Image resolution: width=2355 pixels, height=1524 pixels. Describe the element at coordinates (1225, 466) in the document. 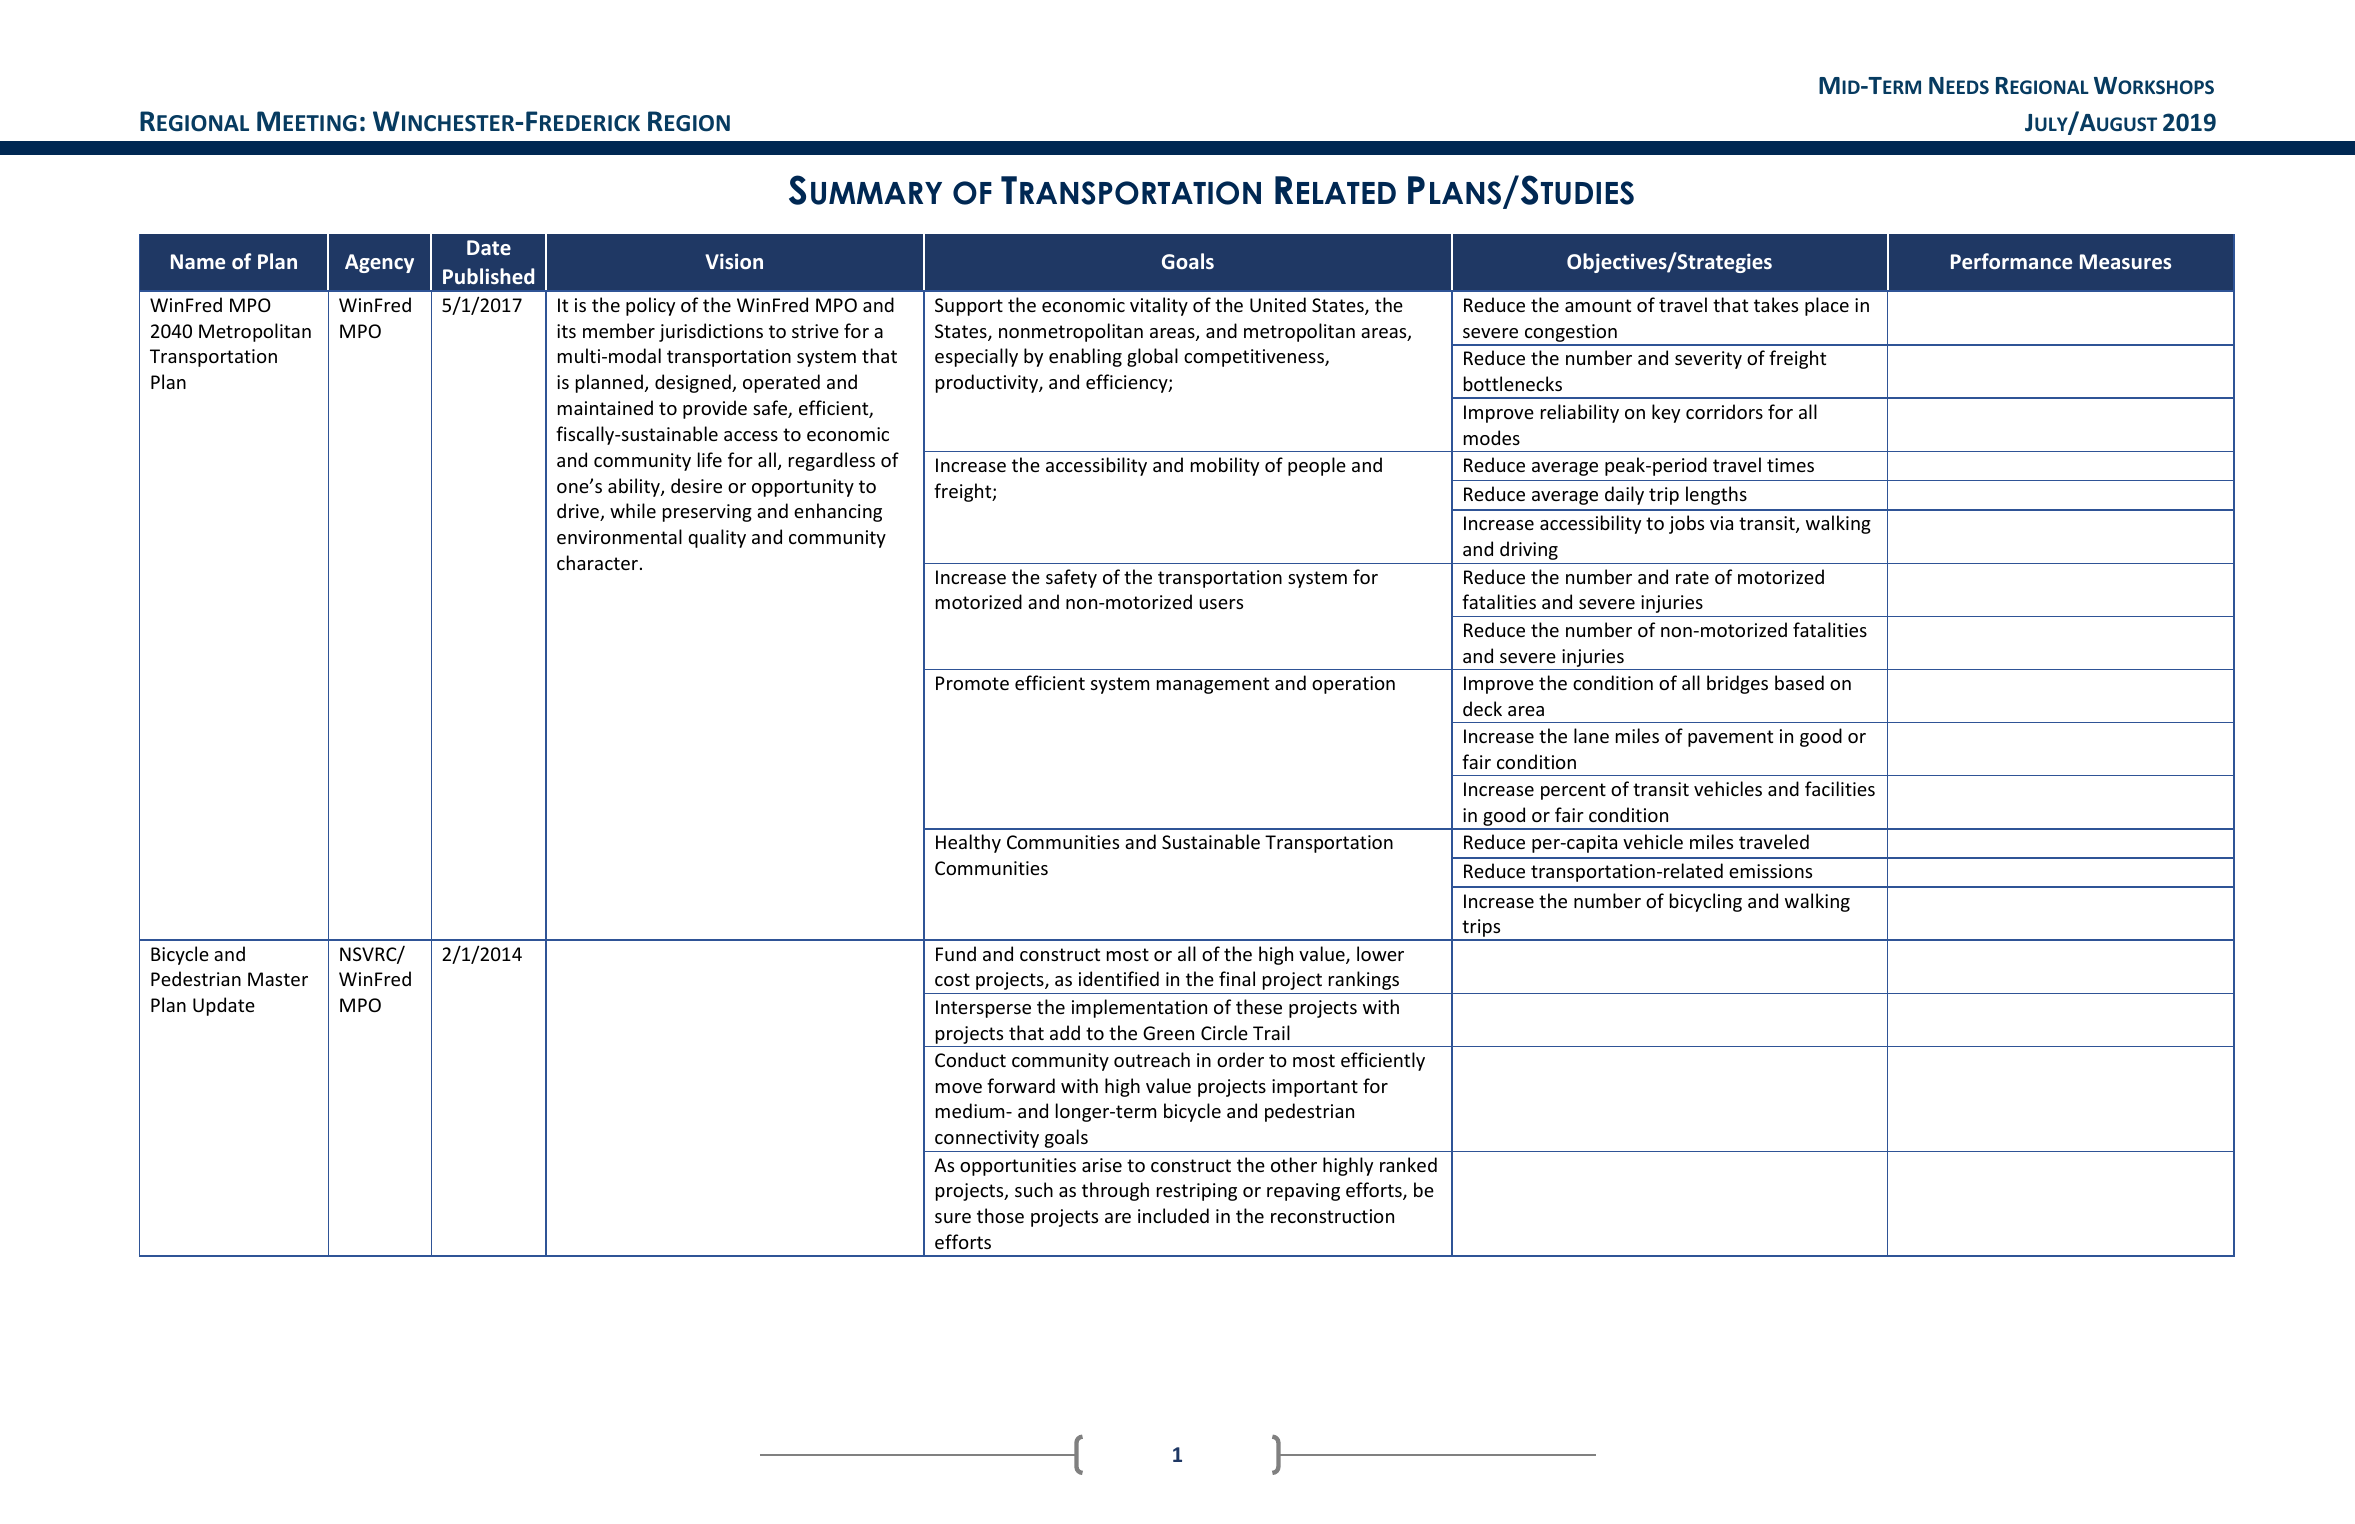

I see `mobility` at that location.
